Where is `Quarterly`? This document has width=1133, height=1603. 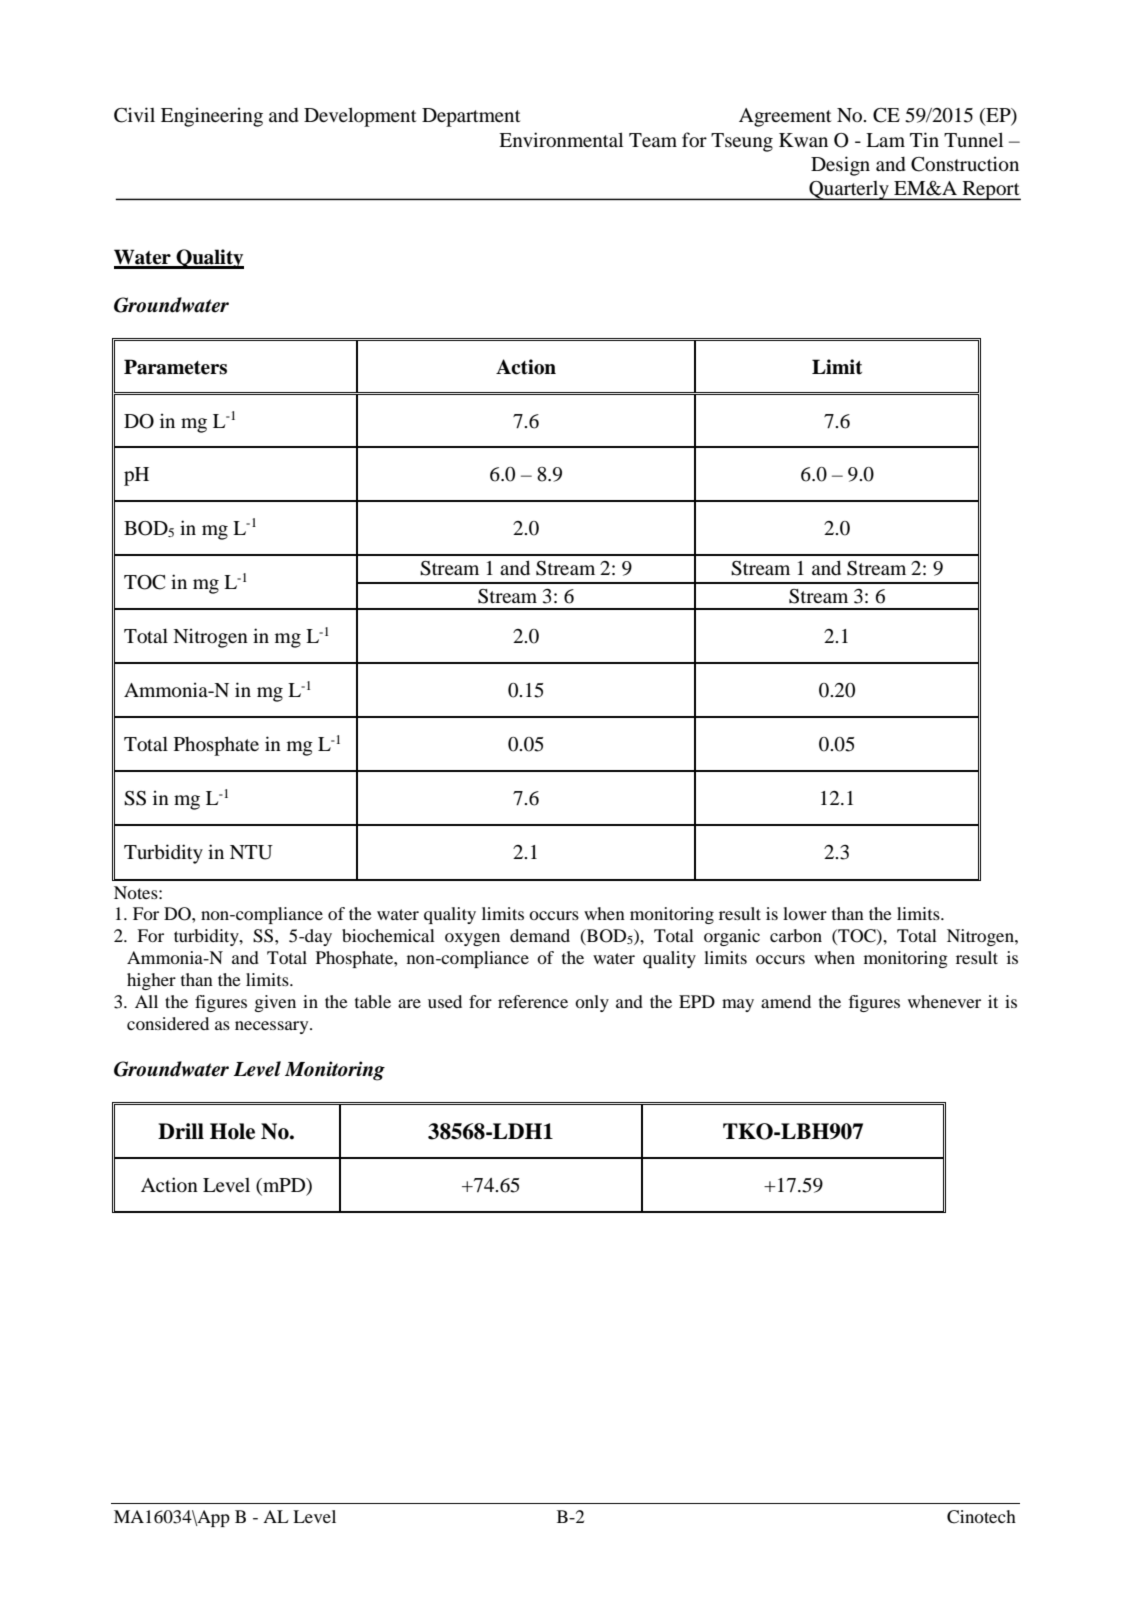
Quarterly is located at coordinates (849, 190).
